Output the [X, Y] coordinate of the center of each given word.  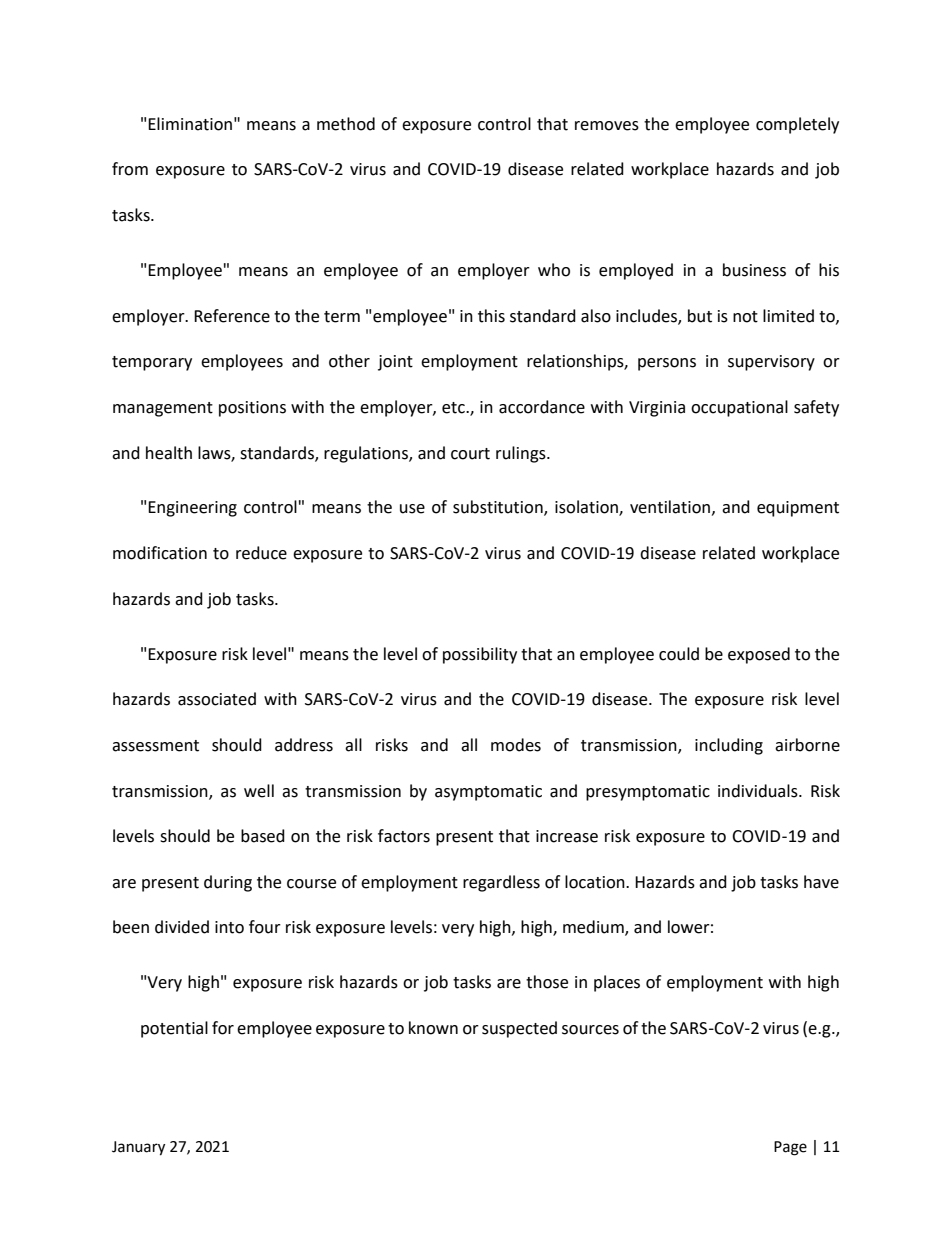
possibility [480, 655]
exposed [759, 655]
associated [217, 699]
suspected [519, 1029]
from [130, 169]
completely [797, 125]
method [346, 124]
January [138, 1148]
